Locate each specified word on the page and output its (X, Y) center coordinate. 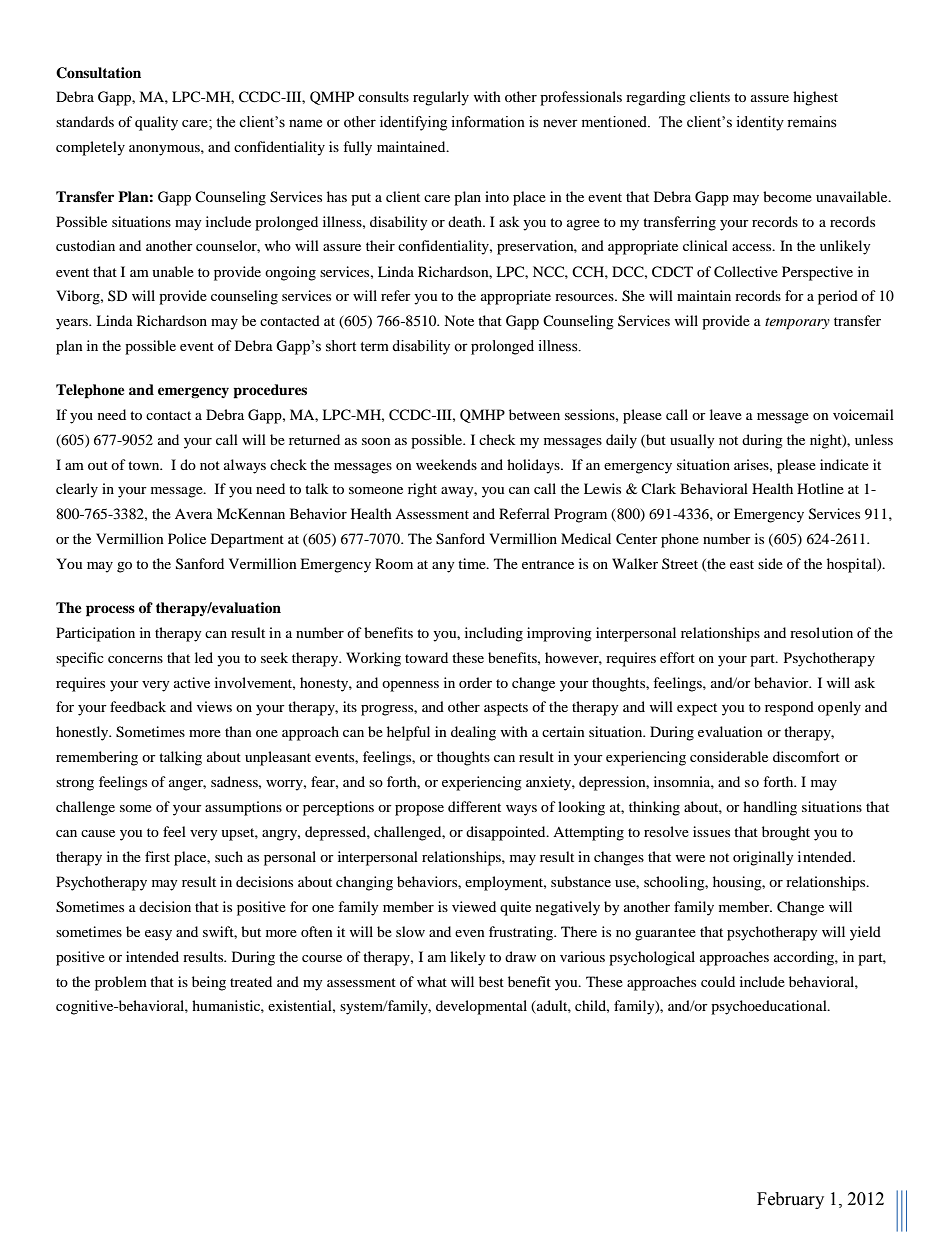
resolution (821, 632)
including (494, 634)
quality (156, 123)
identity (760, 123)
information (488, 122)
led (204, 657)
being (209, 983)
